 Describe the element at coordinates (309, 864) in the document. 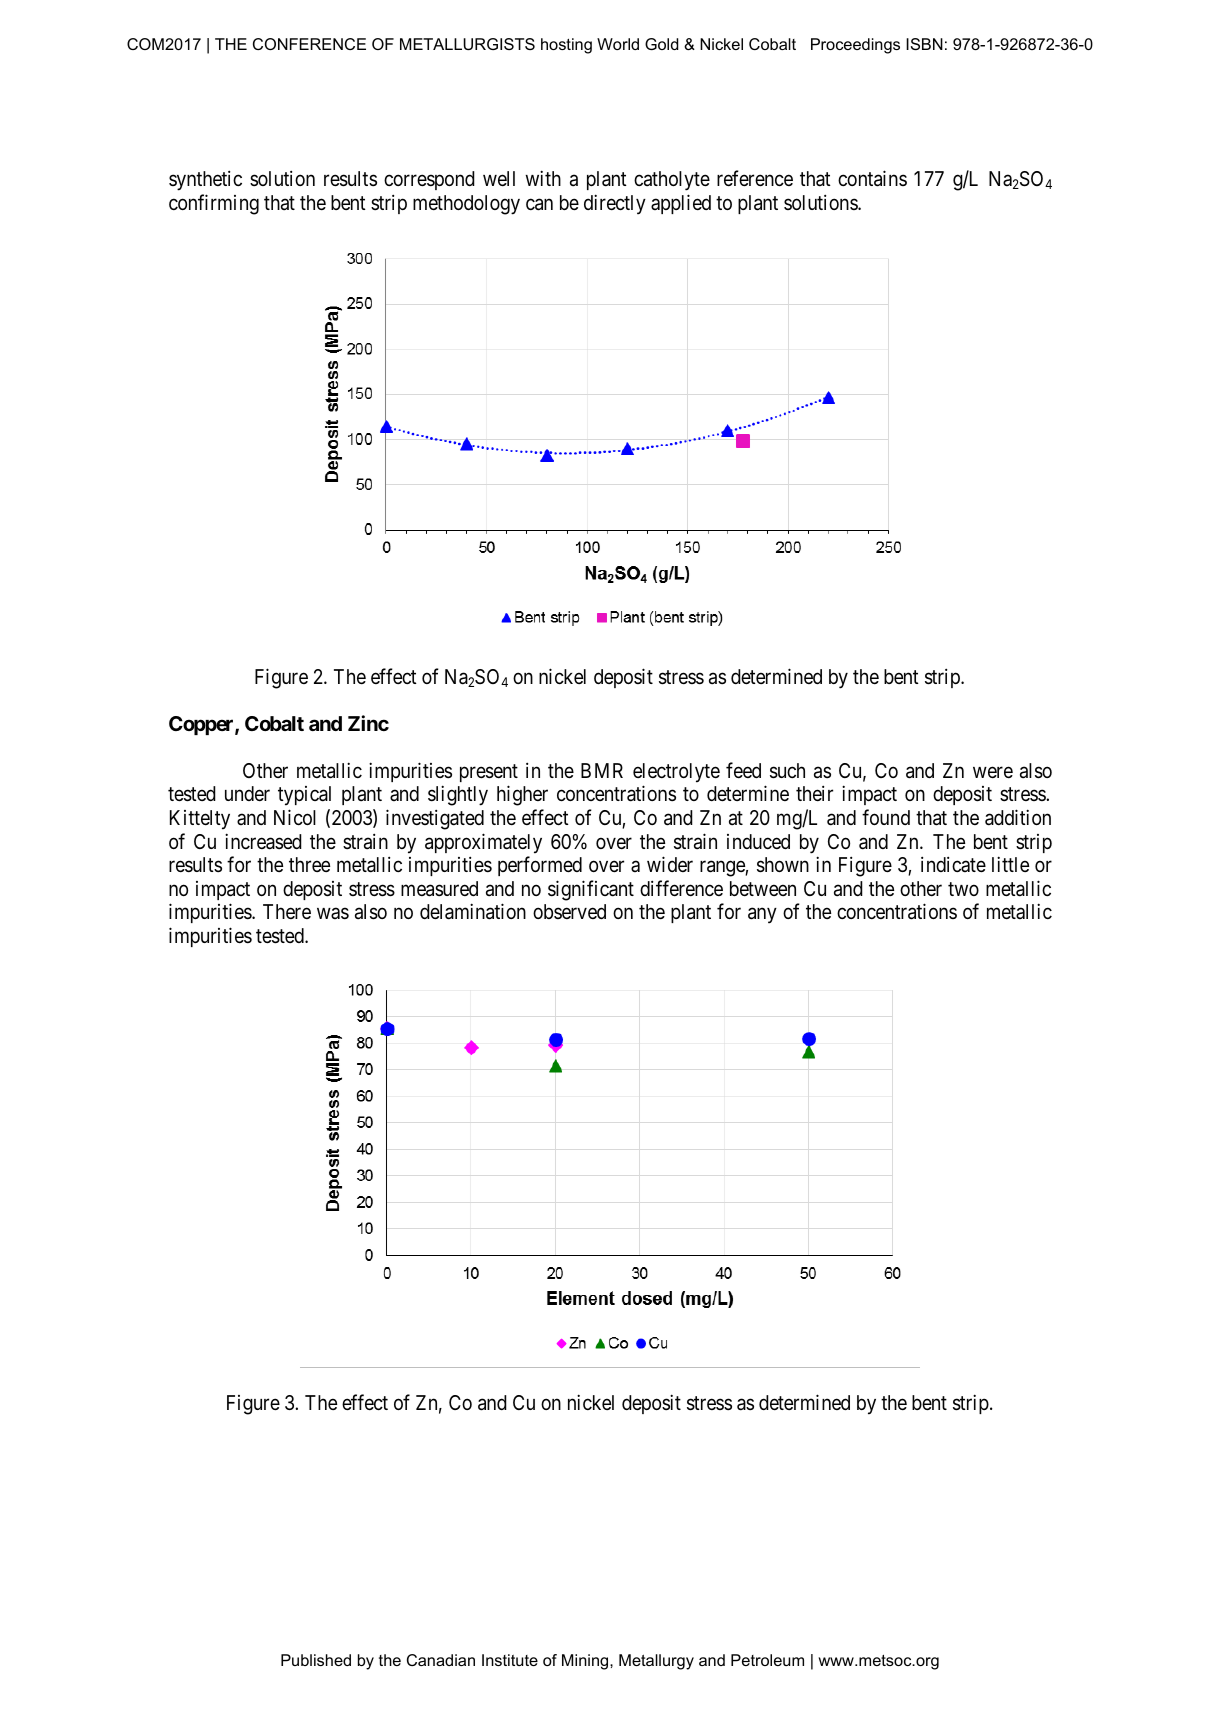

I see `three` at that location.
